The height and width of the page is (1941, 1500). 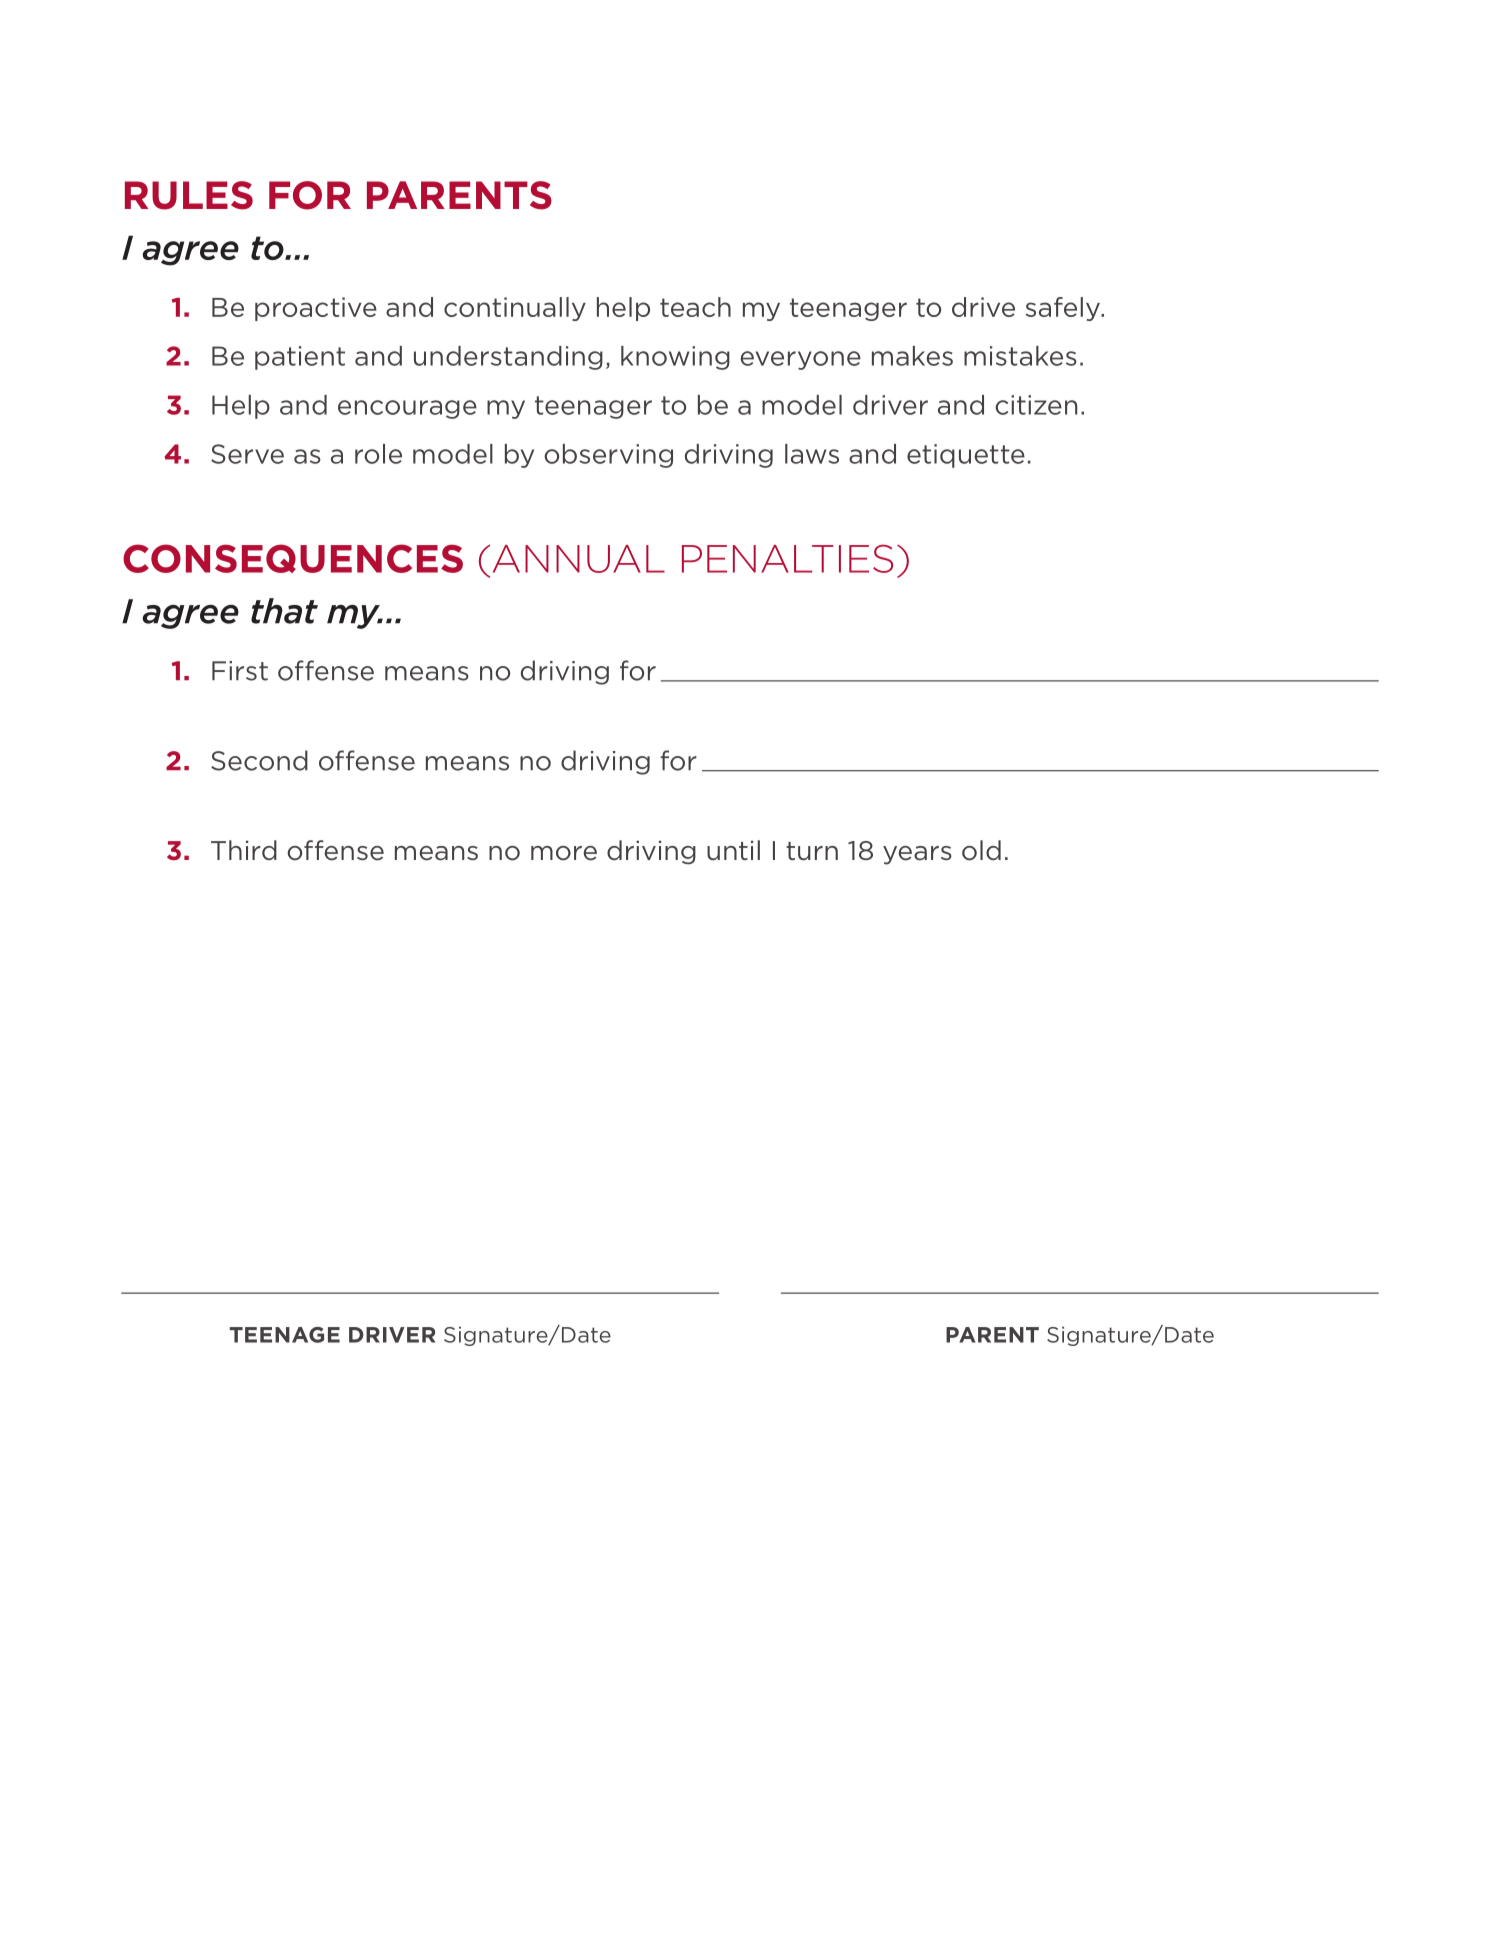 I want to click on teach, so click(x=695, y=307).
